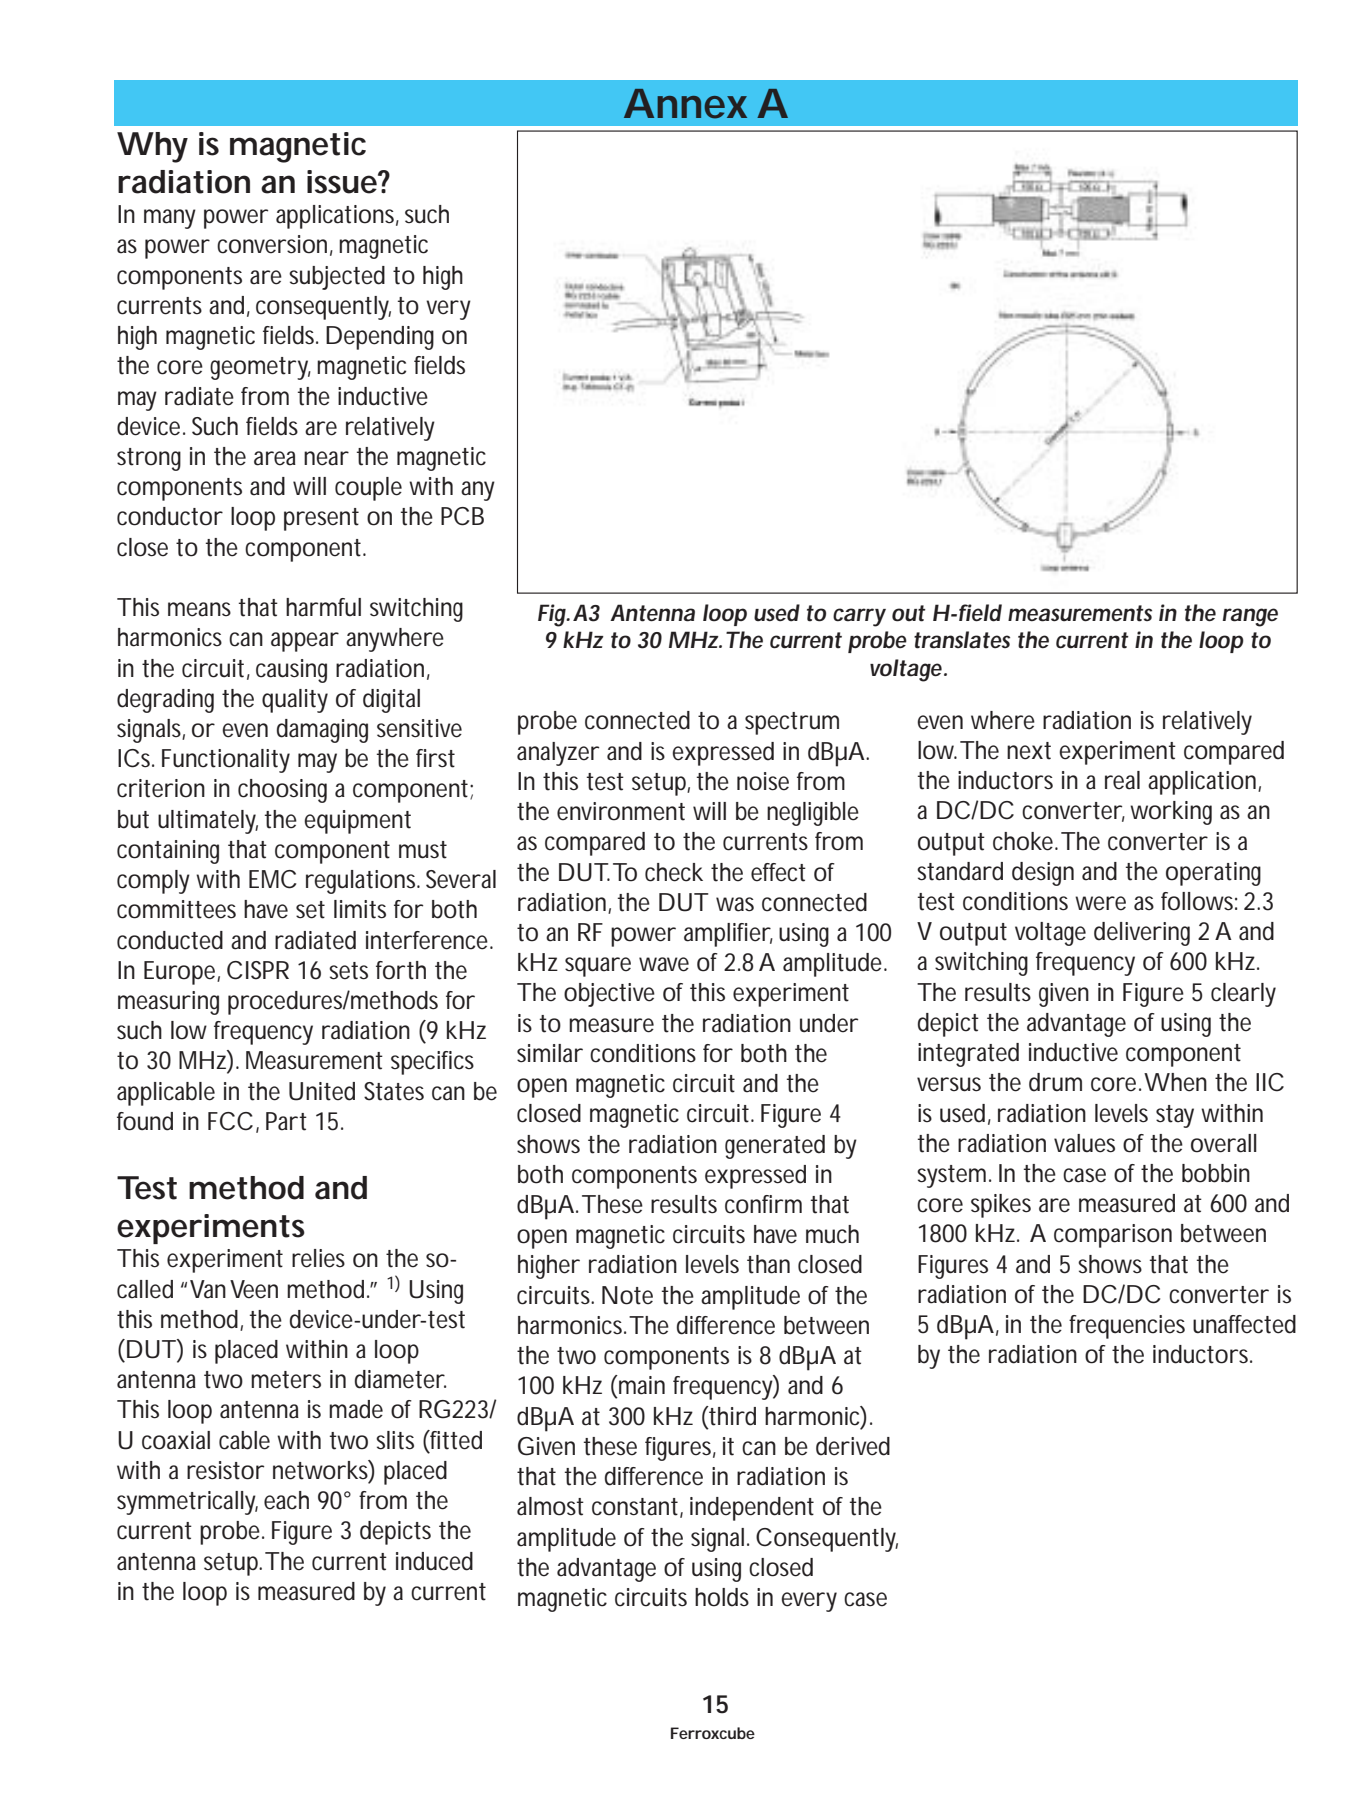 This page has height=1818, width=1362. Describe the element at coordinates (752, 1509) in the page. I see `independent` at that location.
